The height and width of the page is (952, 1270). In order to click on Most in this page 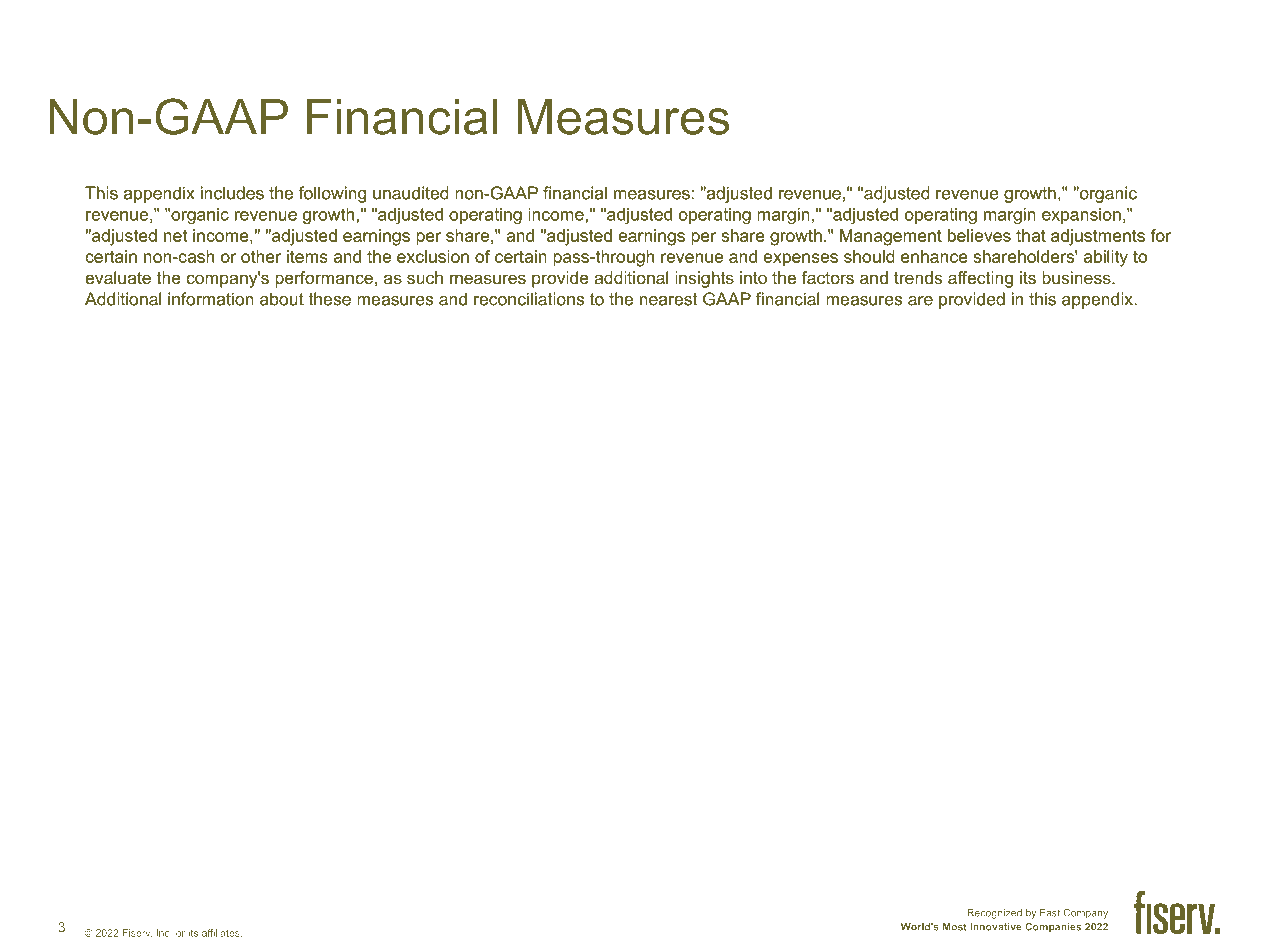, I will do `click(955, 927)`.
